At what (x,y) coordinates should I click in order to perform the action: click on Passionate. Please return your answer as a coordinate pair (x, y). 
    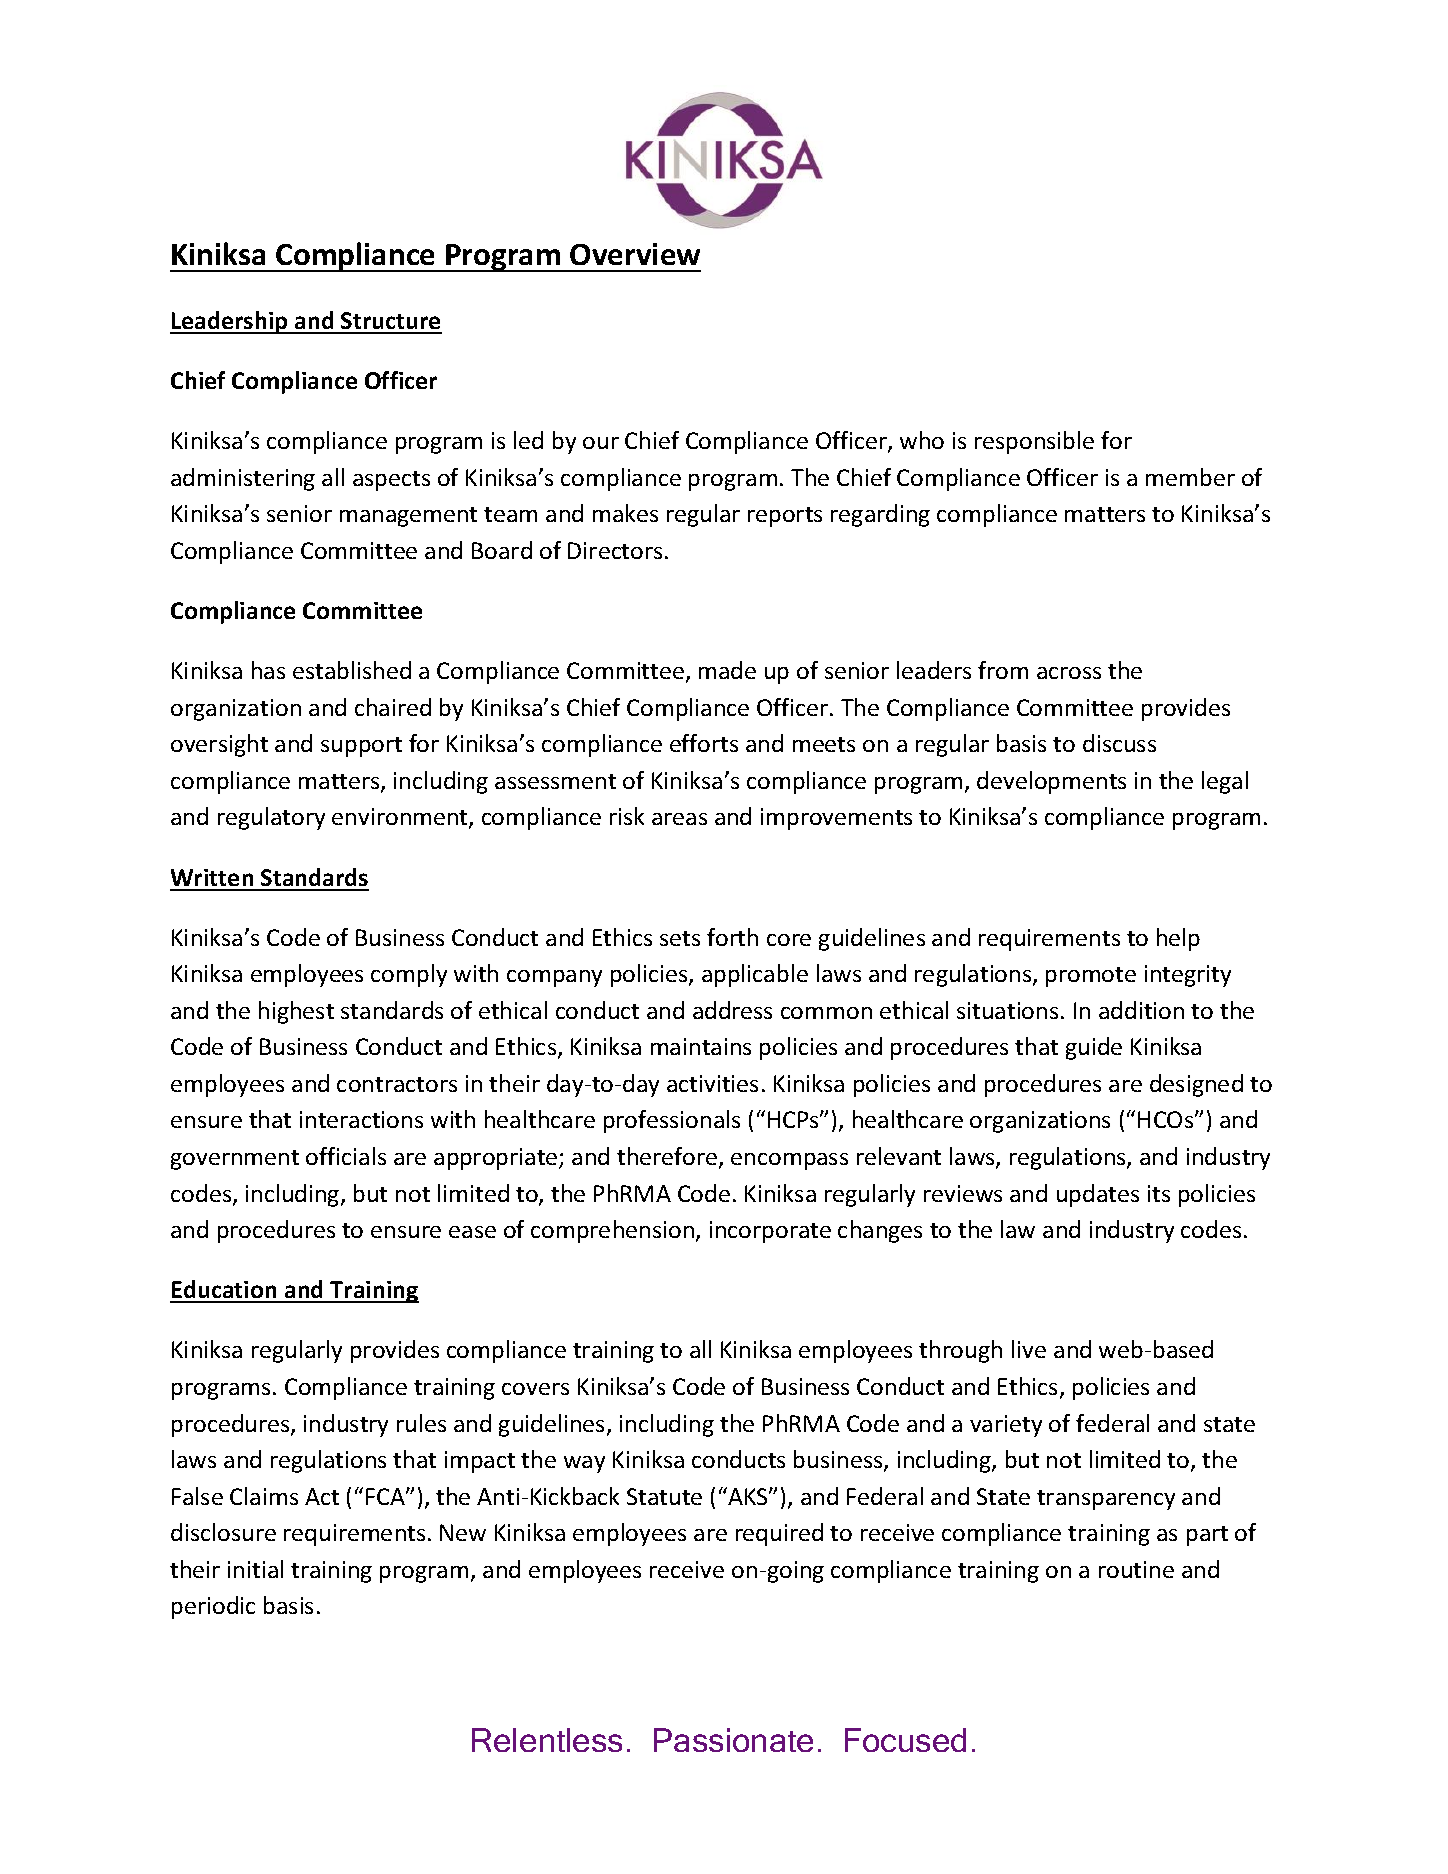
    Looking at the image, I should click on (733, 1740).
